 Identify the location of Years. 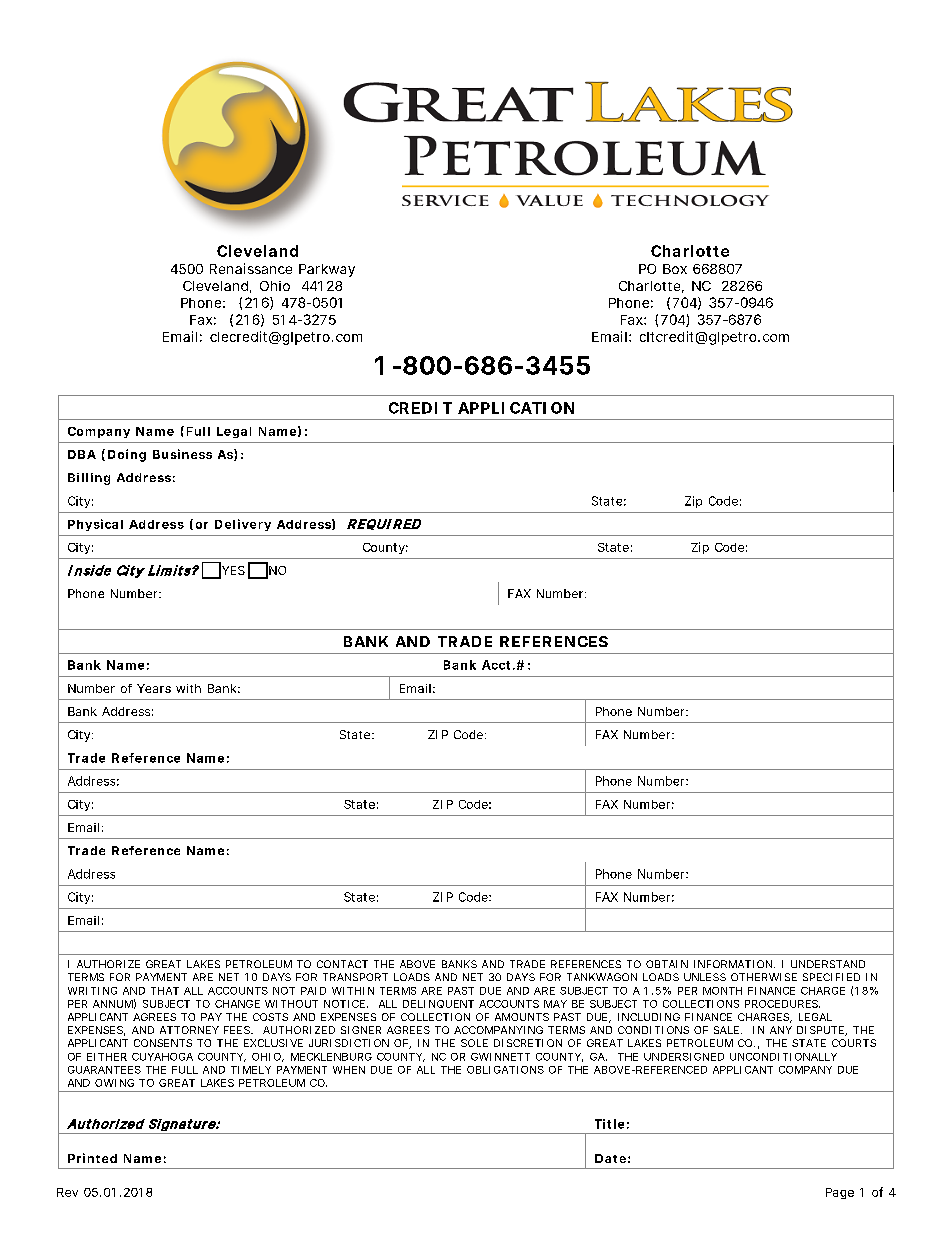
(154, 688).
